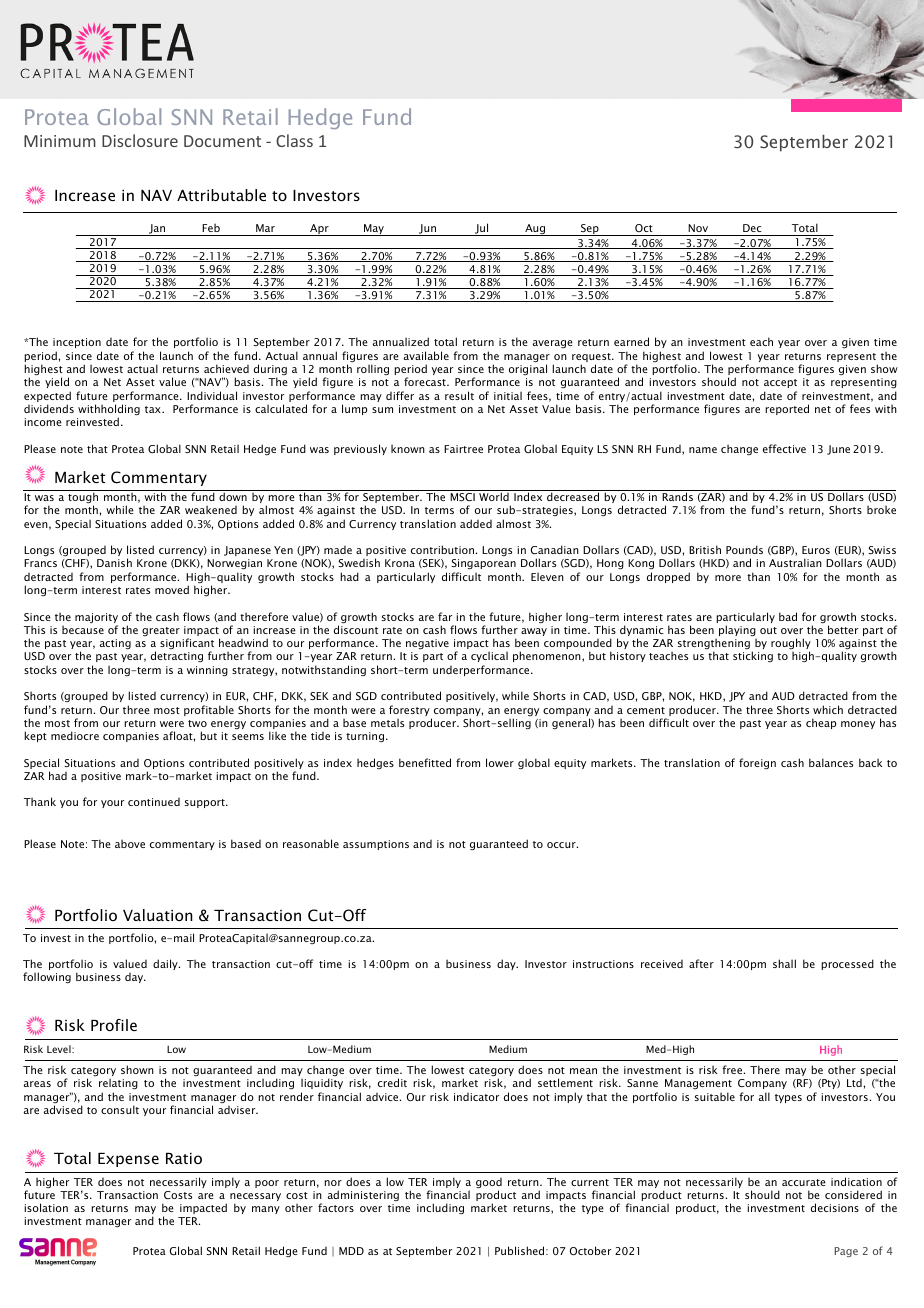 This document has width=924, height=1308. What do you see at coordinates (392, 1082) in the document?
I see `credit` at bounding box center [392, 1082].
